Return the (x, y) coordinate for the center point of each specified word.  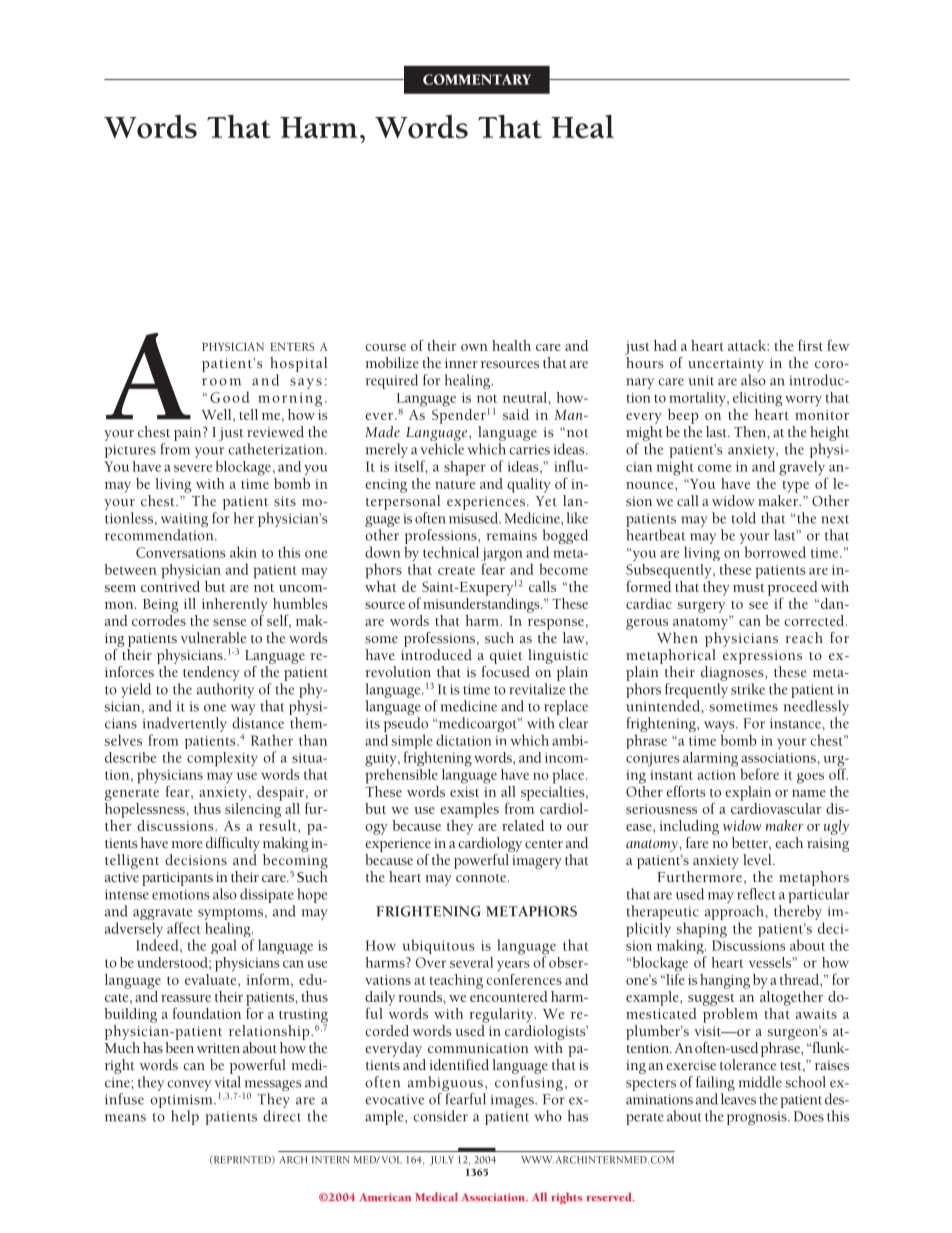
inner (461, 363)
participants (177, 879)
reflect (756, 894)
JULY (442, 1161)
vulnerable (213, 637)
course (385, 347)
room (221, 382)
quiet (506, 657)
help (185, 1117)
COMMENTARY (477, 79)
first (810, 345)
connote (482, 878)
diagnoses (733, 673)
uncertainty (726, 365)
